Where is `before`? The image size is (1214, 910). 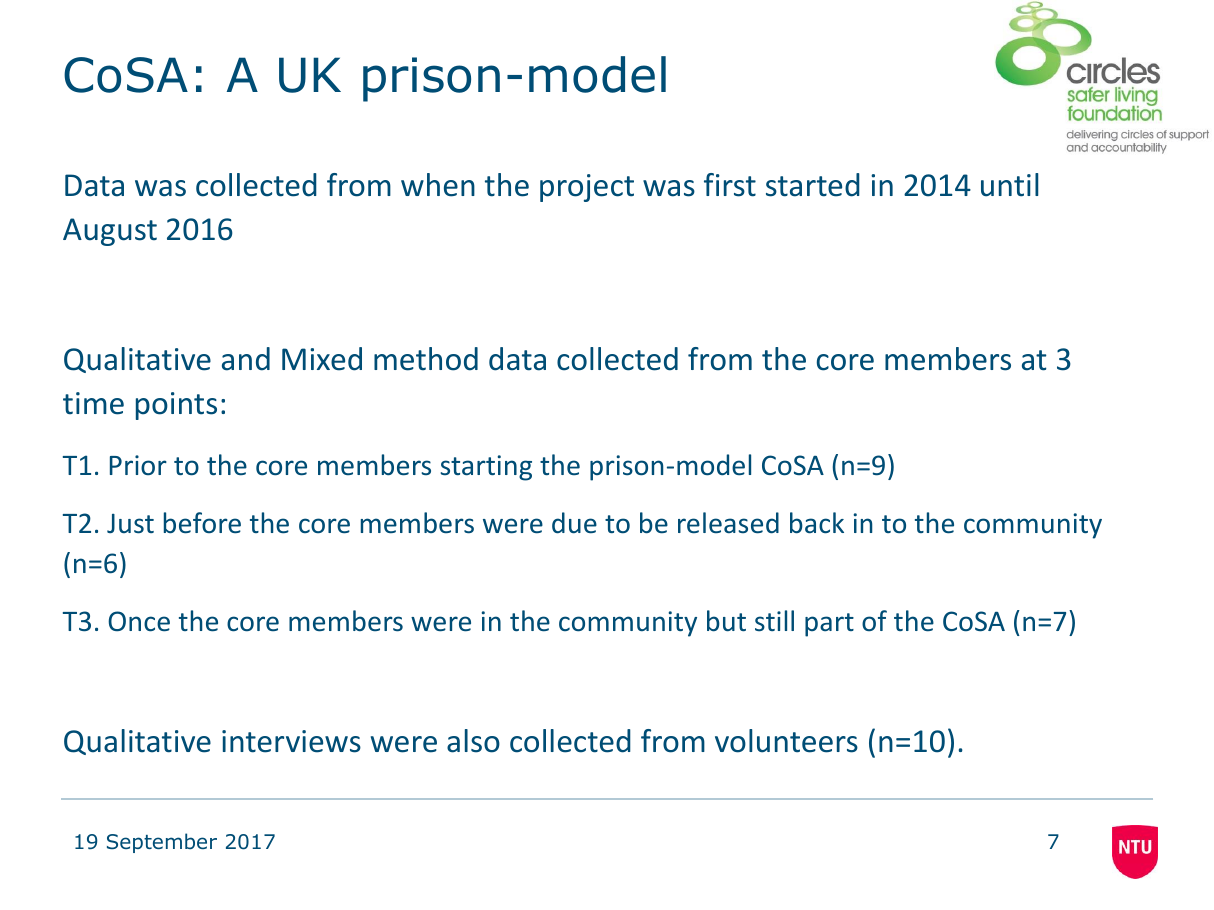
before is located at coordinates (202, 523).
